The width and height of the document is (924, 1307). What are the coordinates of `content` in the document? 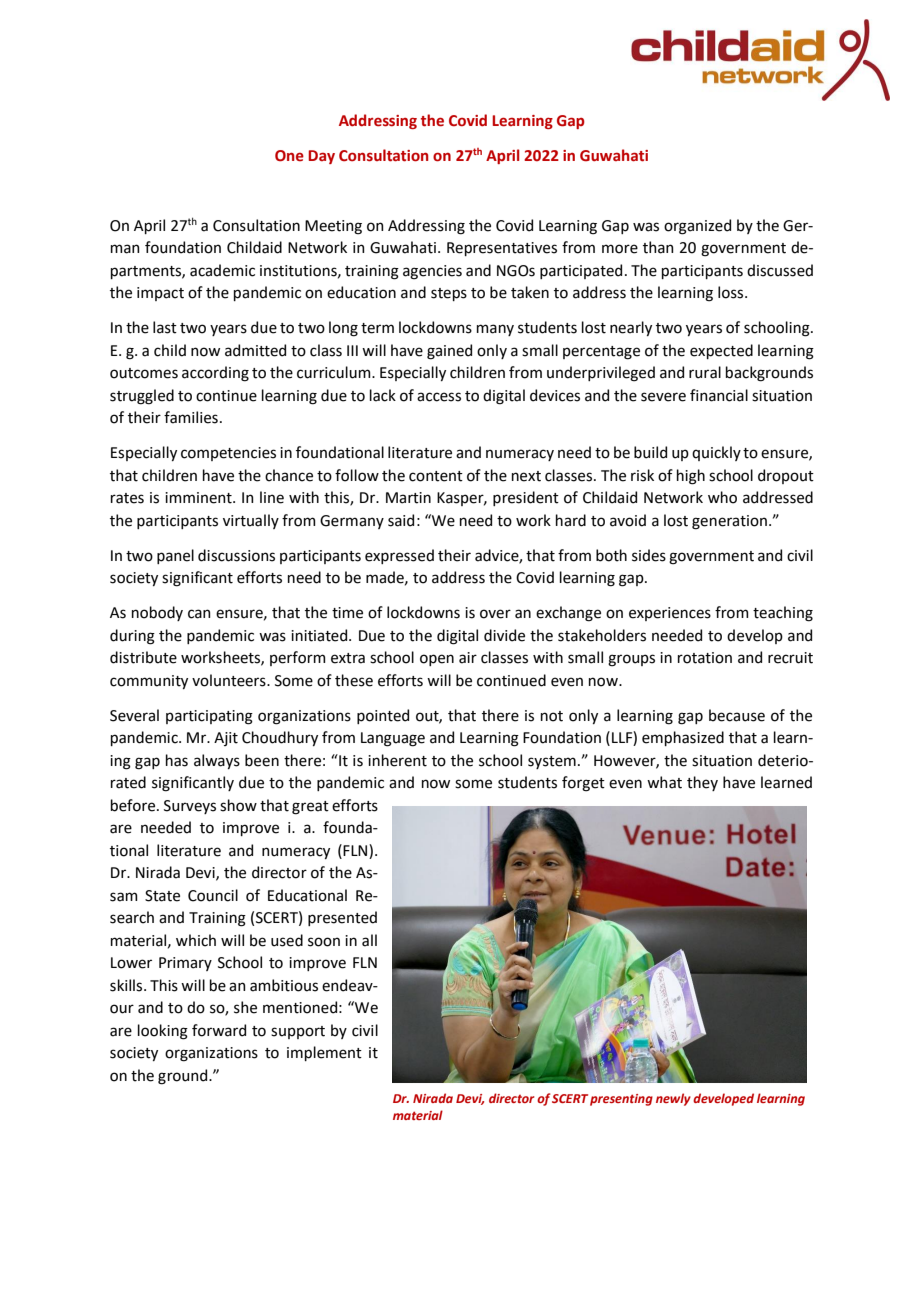 It's located at (436, 476).
